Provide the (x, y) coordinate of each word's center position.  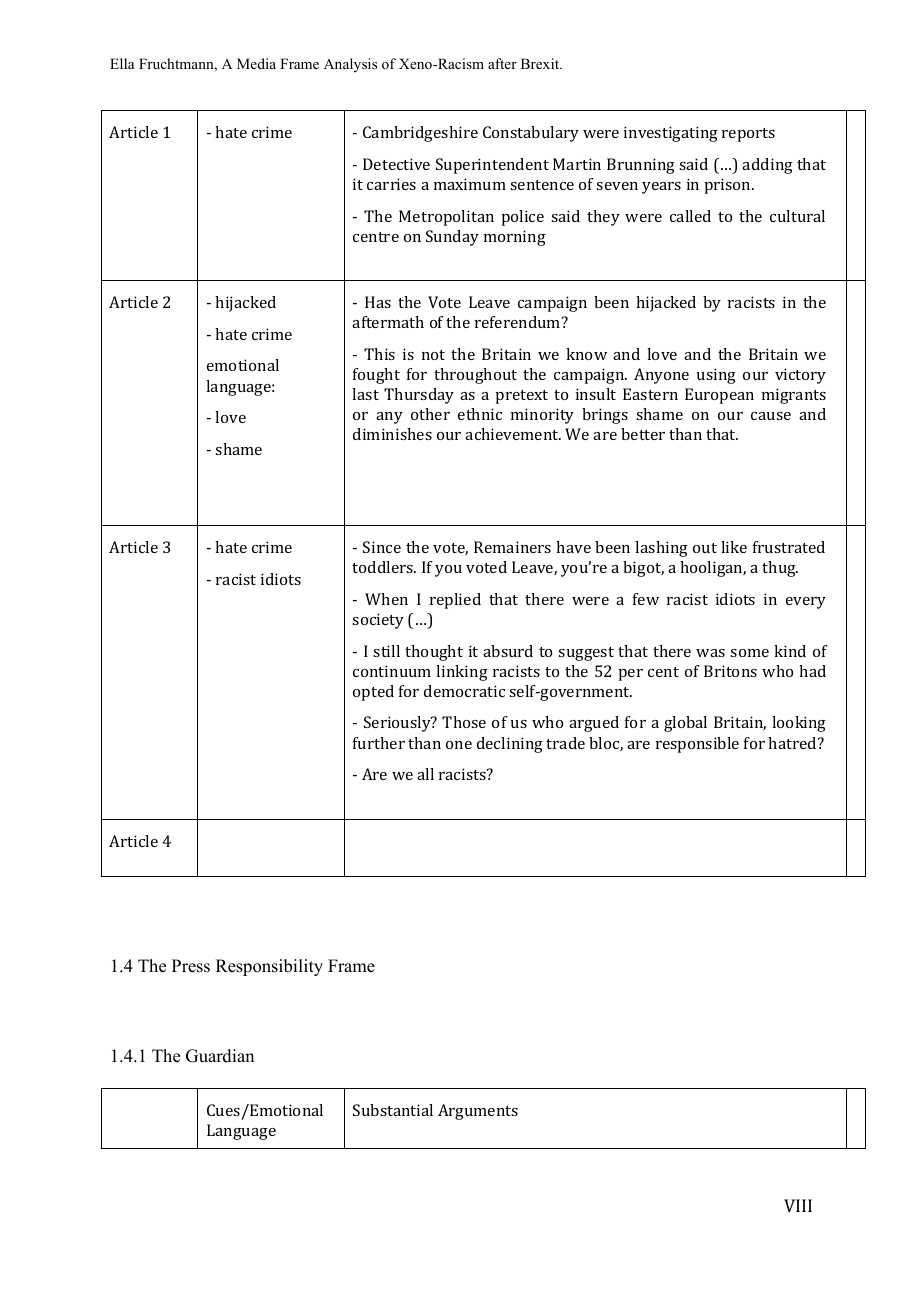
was (710, 653)
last (365, 394)
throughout (475, 376)
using (716, 376)
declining (510, 745)
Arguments (478, 1112)
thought (434, 653)
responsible (697, 745)
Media (256, 63)
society (378, 621)
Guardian (220, 1056)
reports (748, 135)
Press (191, 966)
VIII (798, 1205)
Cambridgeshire (420, 134)
